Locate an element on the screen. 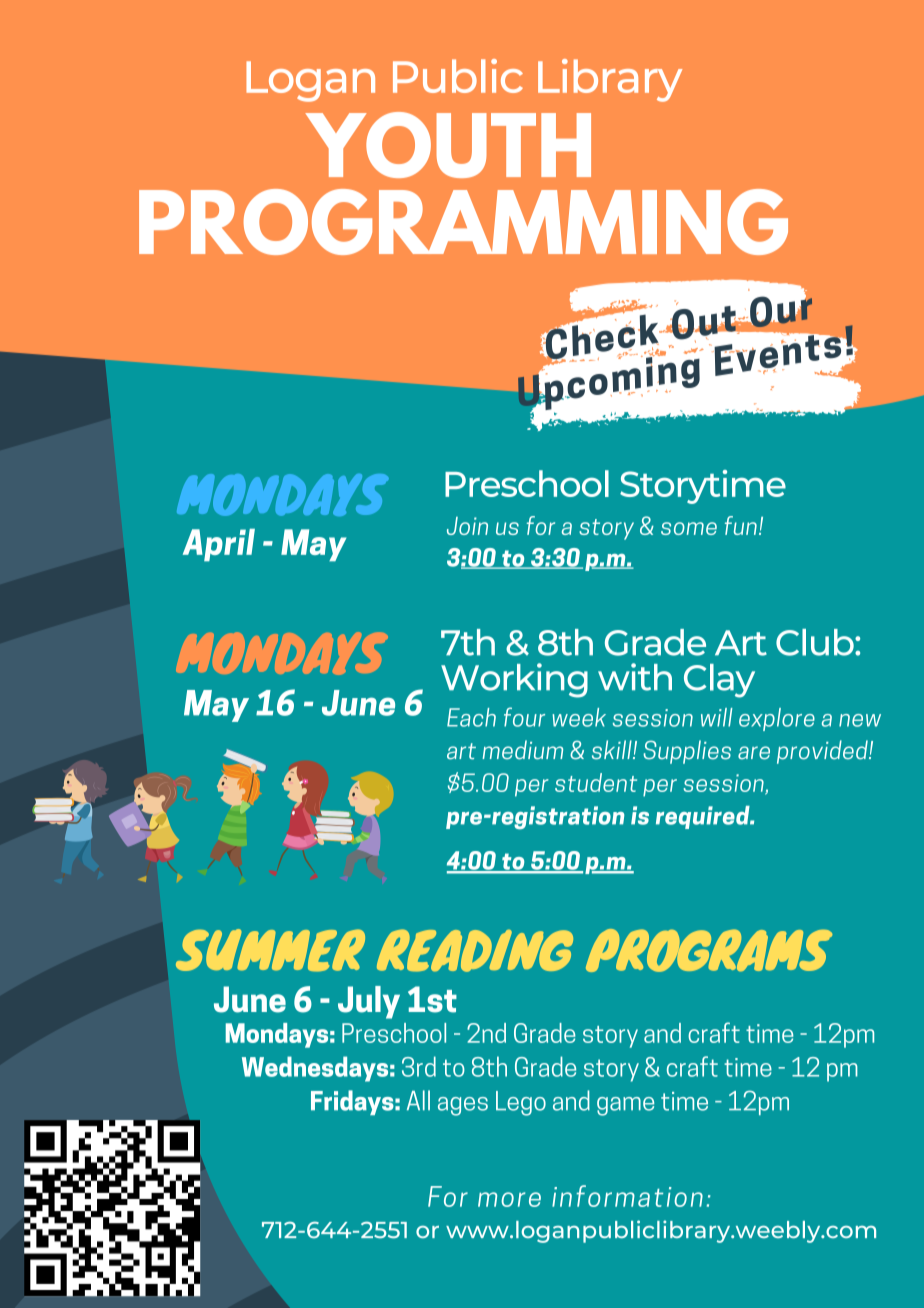 Image resolution: width=924 pixels, height=1308 pixels. Join is located at coordinates (467, 526).
